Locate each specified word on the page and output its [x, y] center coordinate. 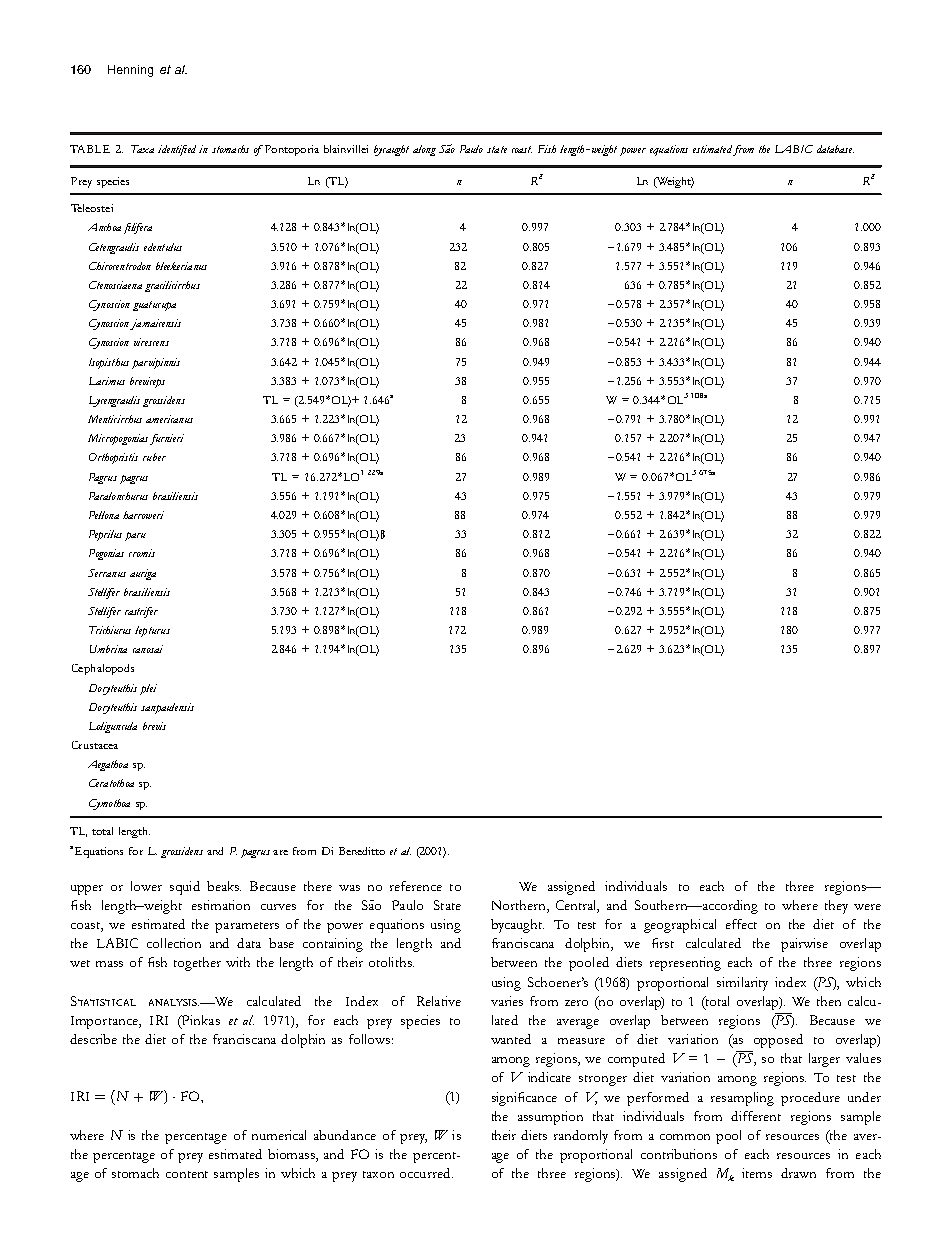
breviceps [147, 382]
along [424, 150]
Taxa [142, 149]
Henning [130, 71]
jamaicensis [155, 324]
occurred [426, 1173]
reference [416, 886]
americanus [169, 419]
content [187, 1174]
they [836, 907]
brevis [154, 726]
